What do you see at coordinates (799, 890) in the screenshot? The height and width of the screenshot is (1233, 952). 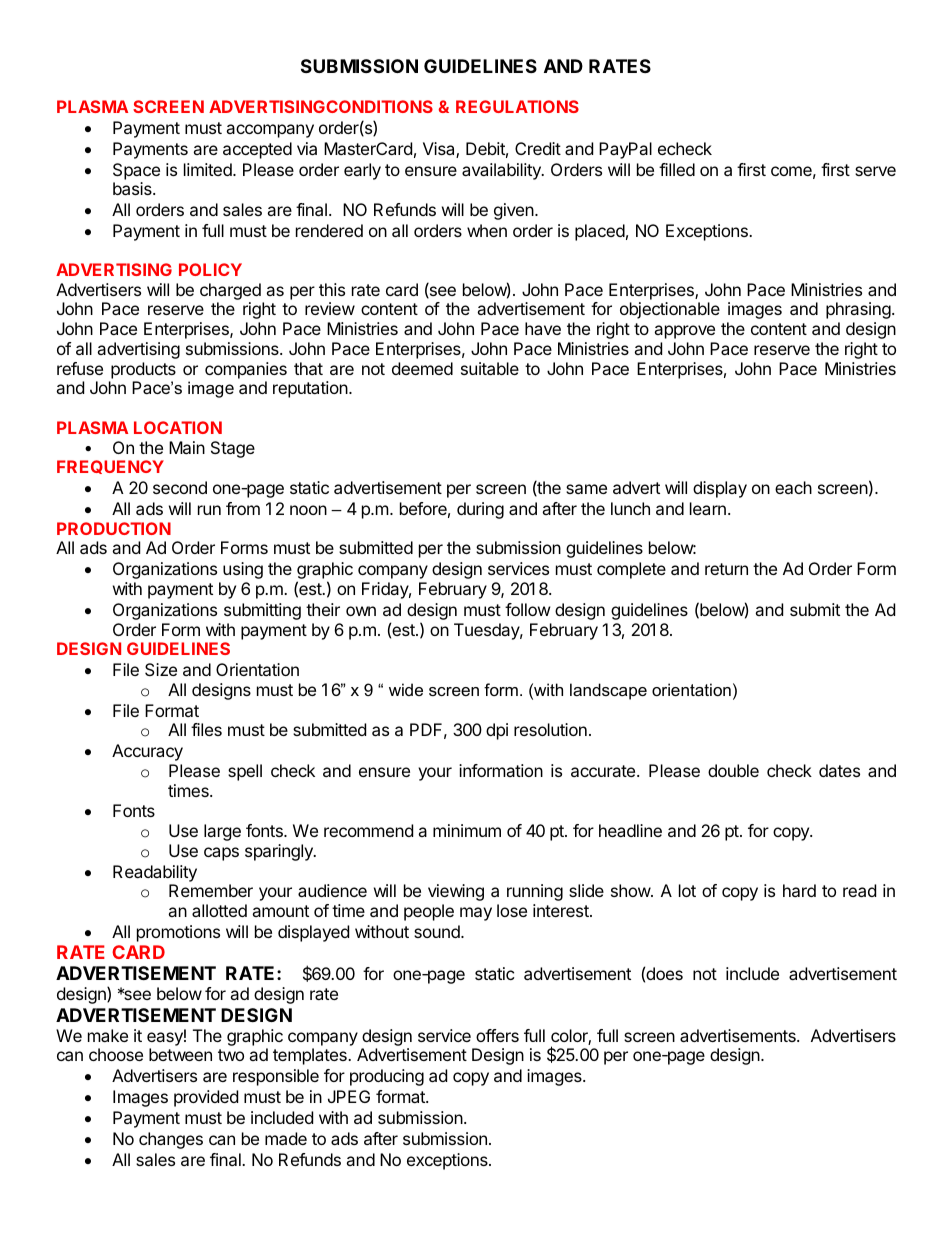 I see `hard` at bounding box center [799, 890].
